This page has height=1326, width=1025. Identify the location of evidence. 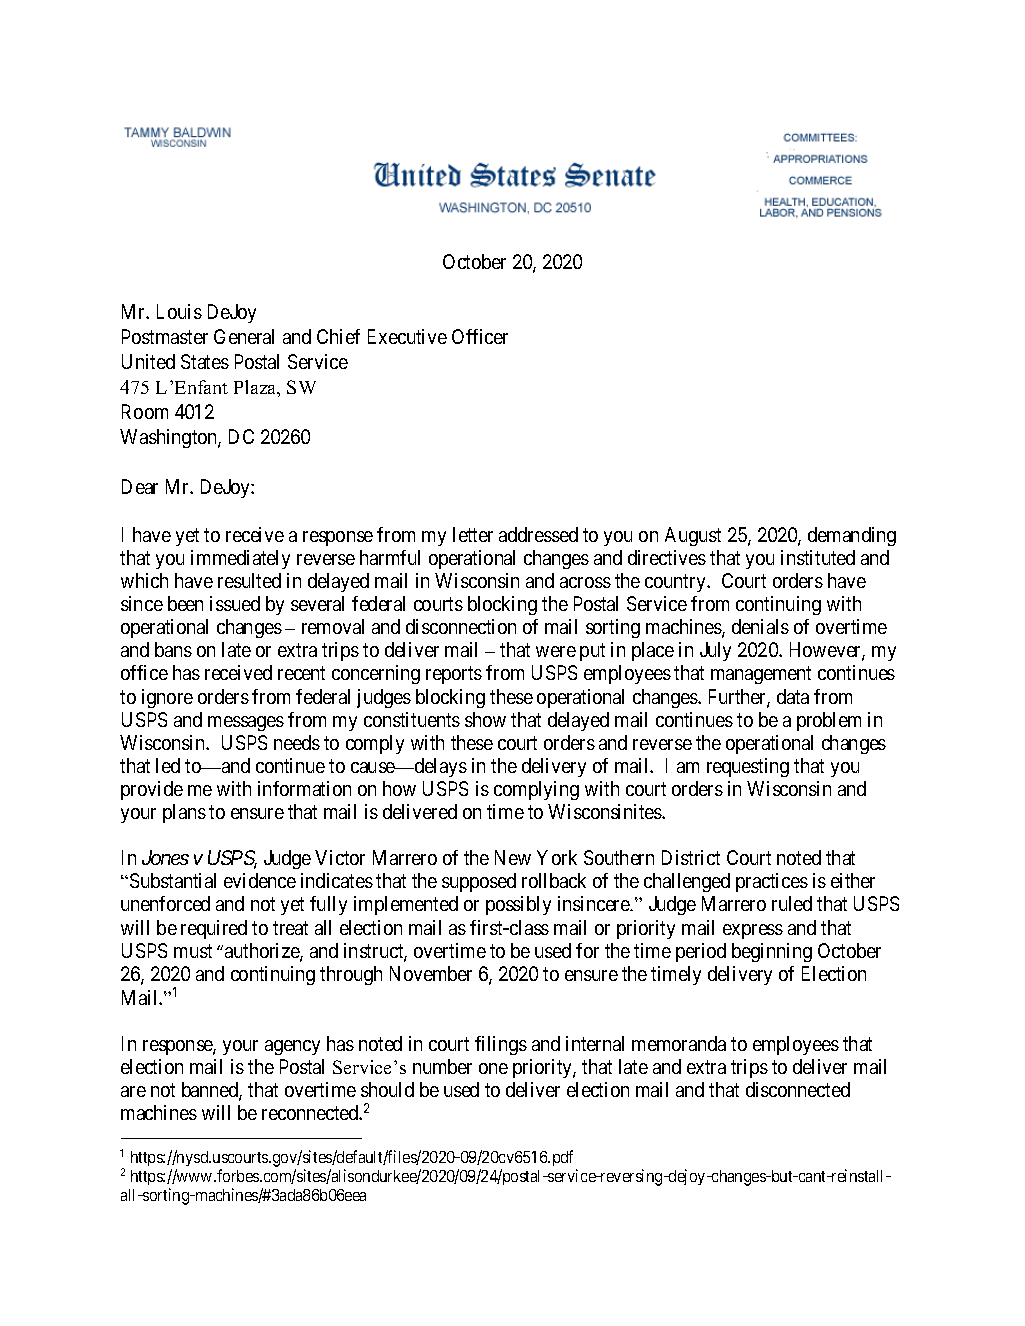
(260, 880).
